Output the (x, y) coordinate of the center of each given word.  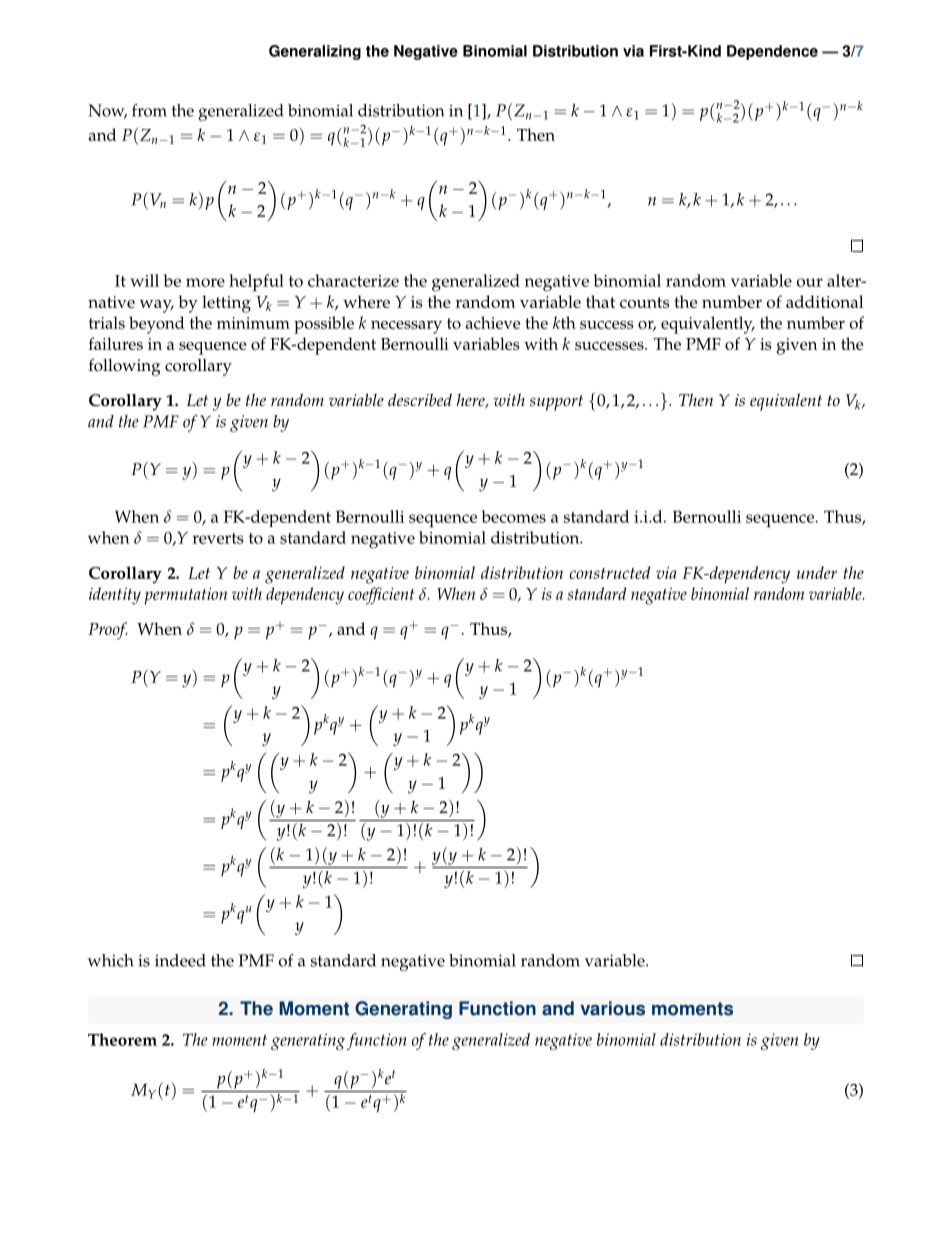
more (205, 282)
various (612, 1008)
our (810, 282)
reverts (218, 538)
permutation (185, 596)
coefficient (381, 596)
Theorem (122, 1039)
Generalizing (315, 52)
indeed (180, 960)
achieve (493, 322)
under (817, 572)
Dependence (772, 52)
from (149, 110)
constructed (610, 572)
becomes (514, 516)
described (420, 399)
